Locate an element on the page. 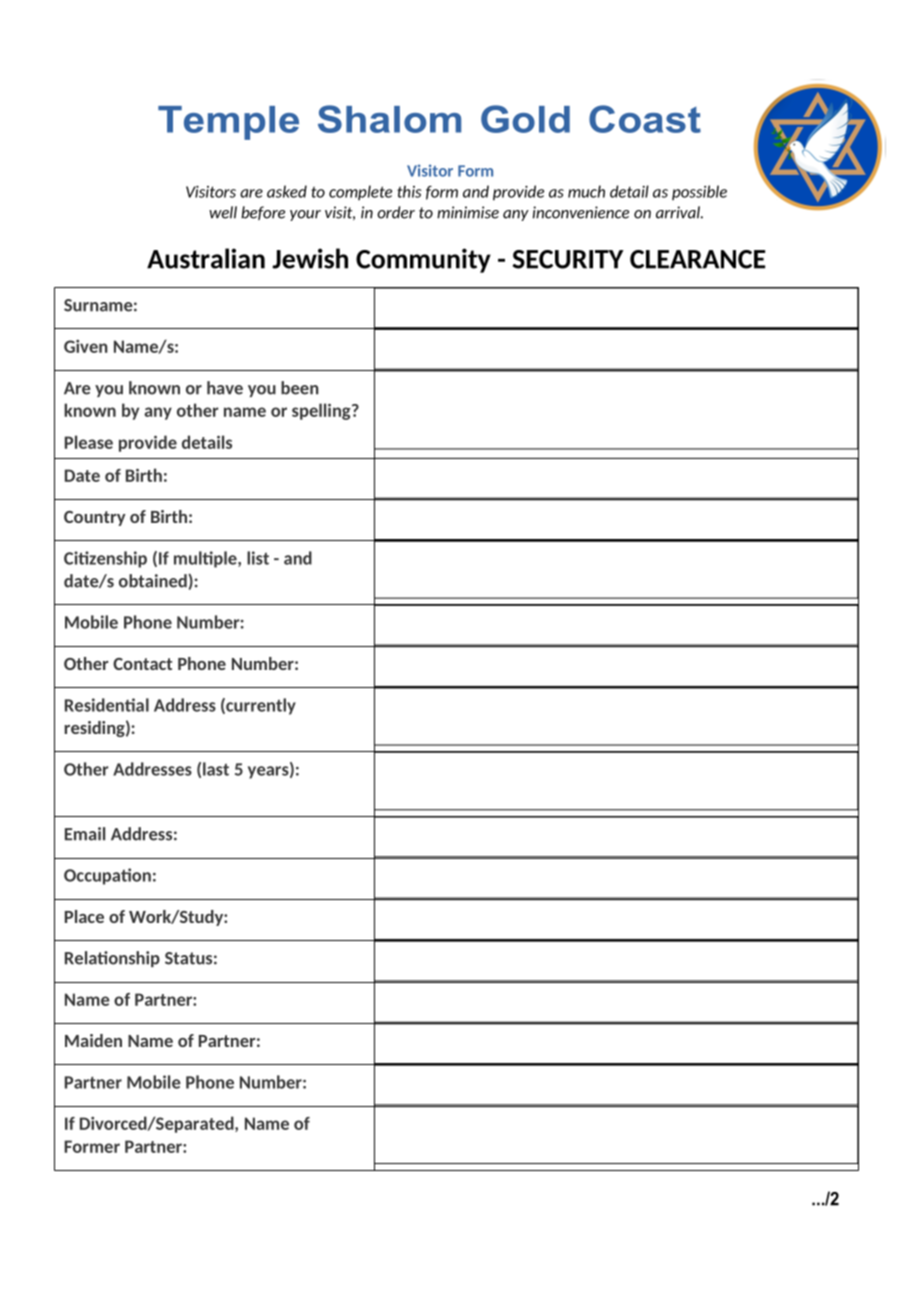 This image has width=924, height=1308. Shalom is located at coordinates (389, 119).
